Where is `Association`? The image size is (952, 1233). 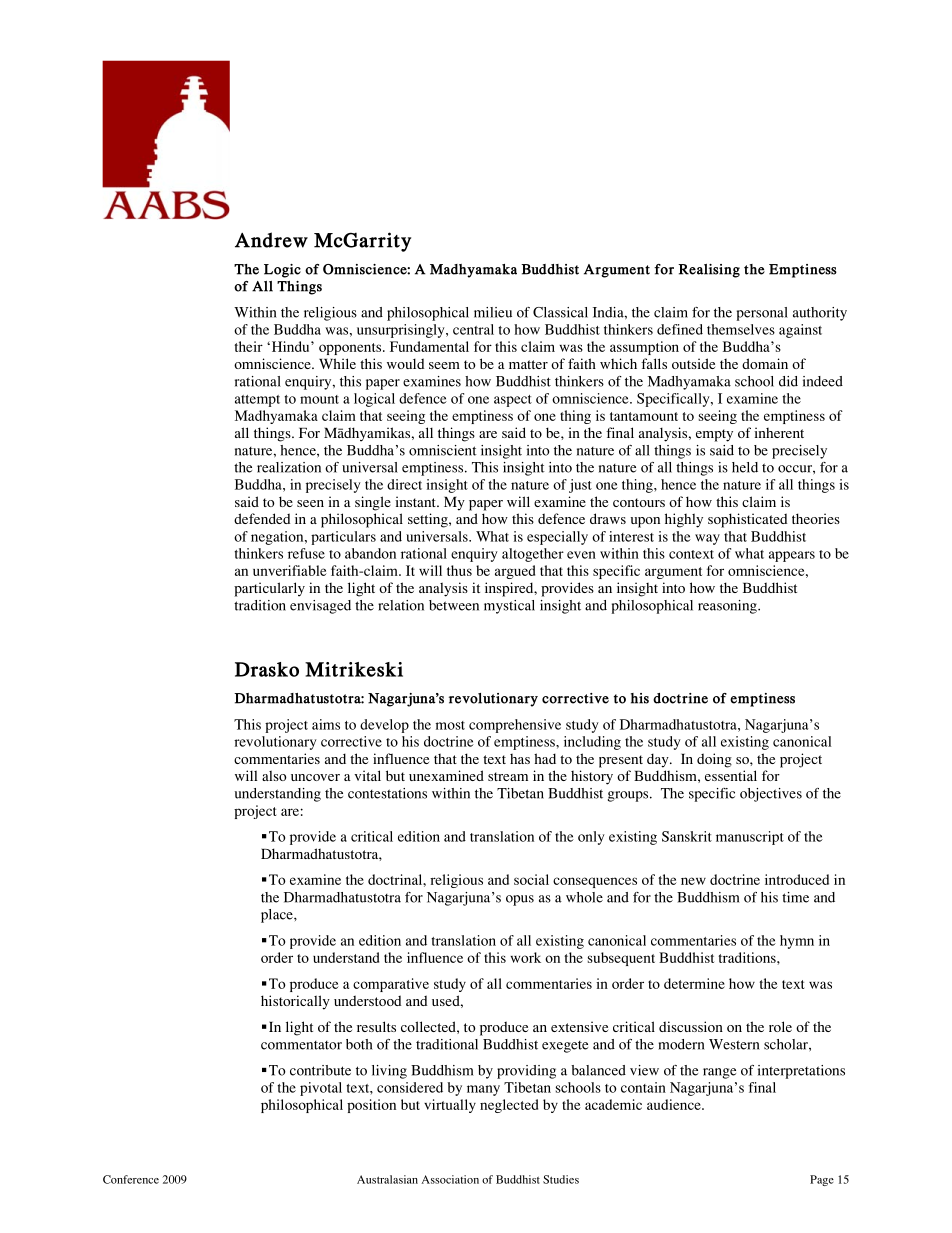 Association is located at coordinates (450, 1179).
